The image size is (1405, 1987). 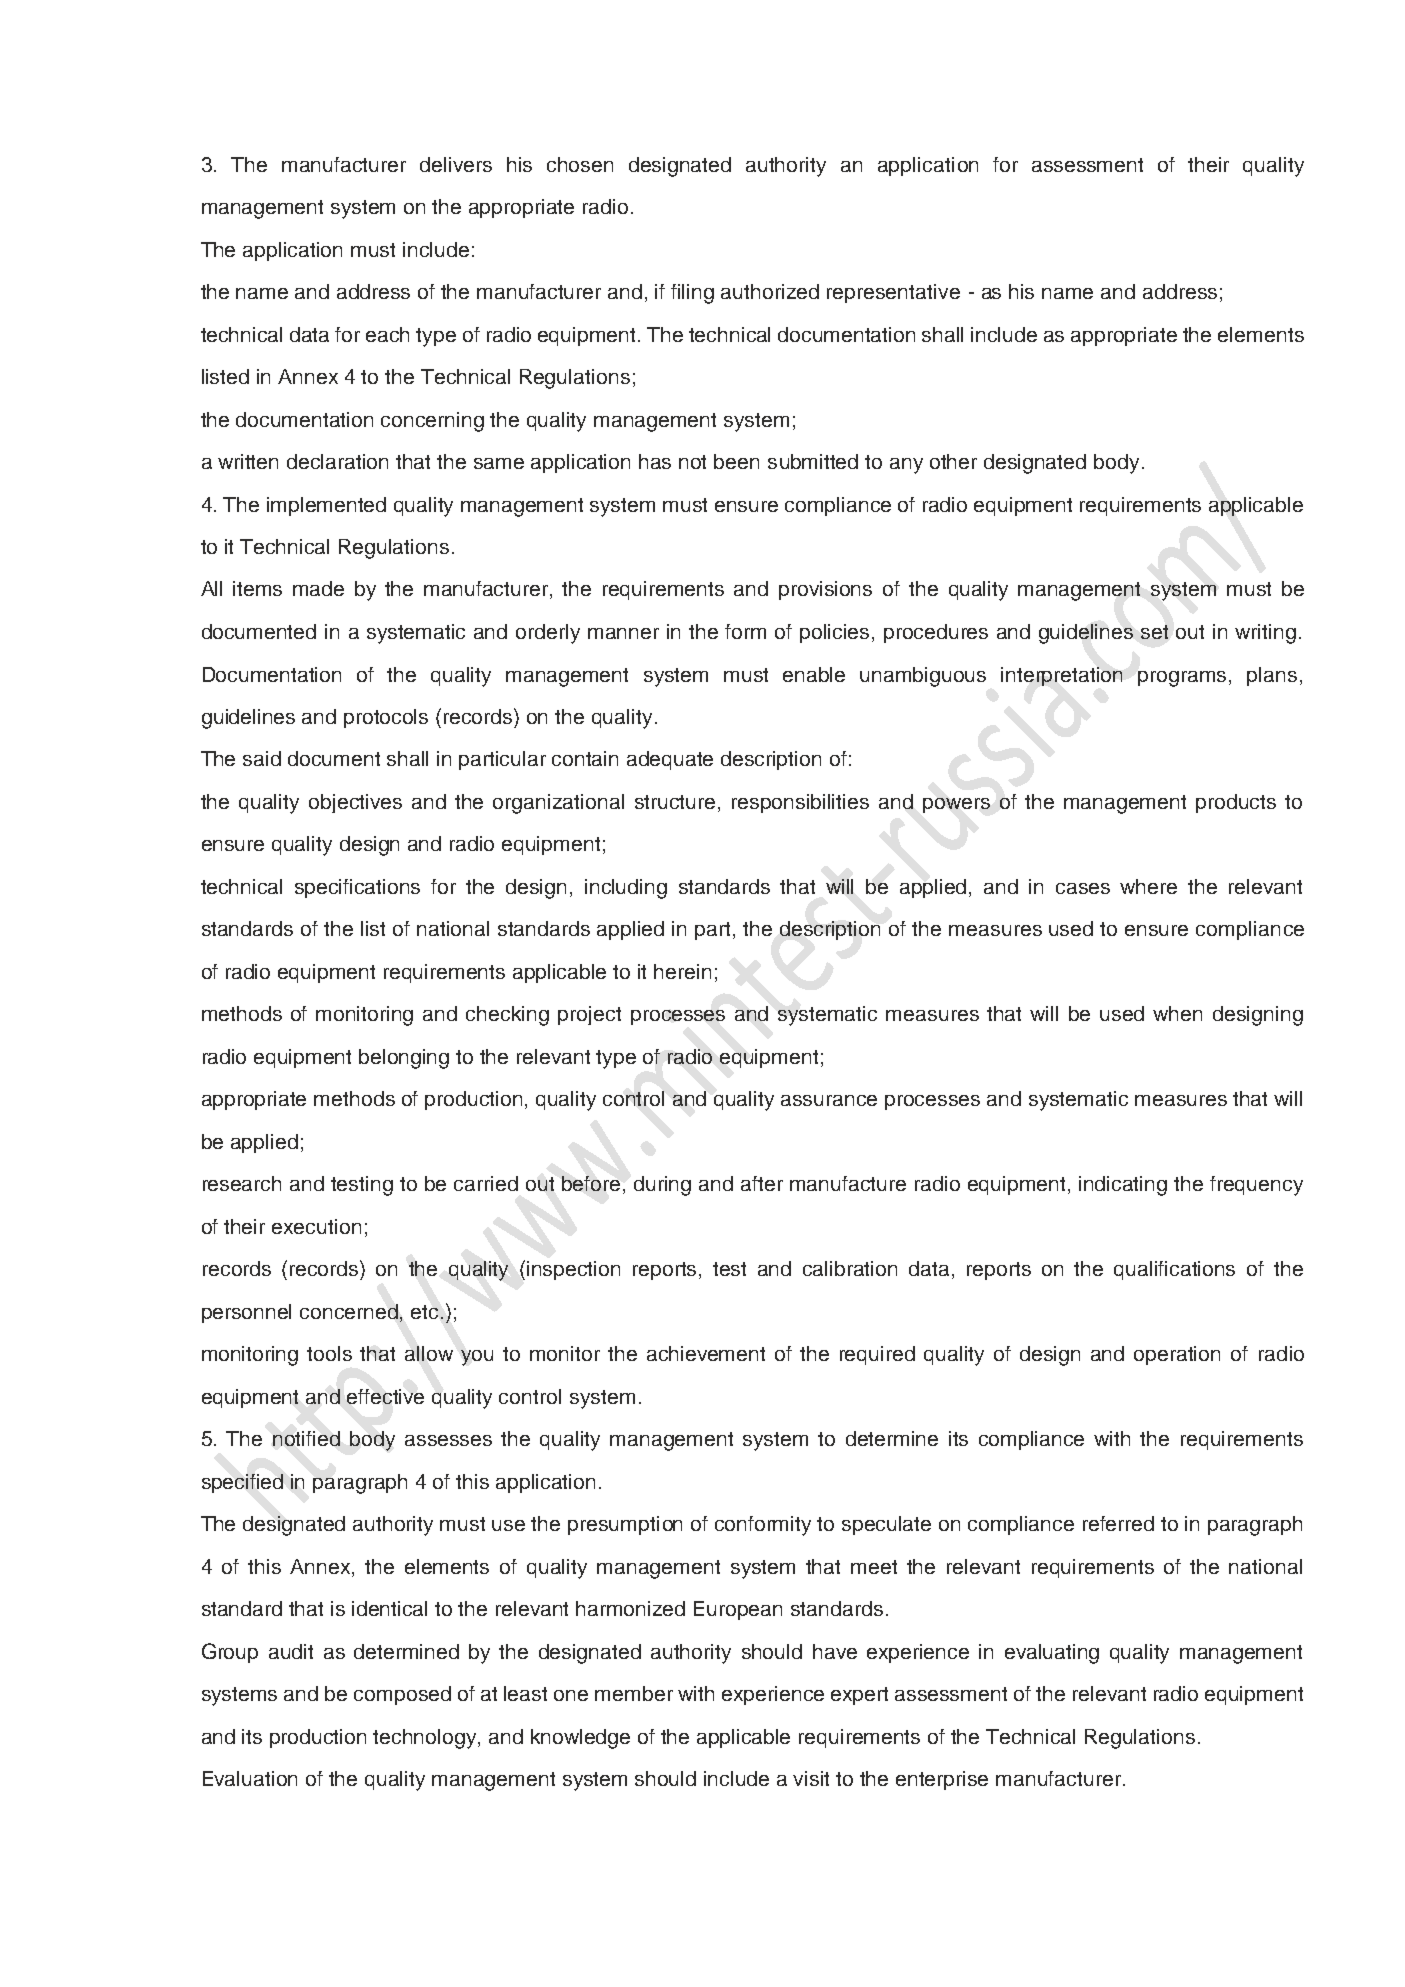 What do you see at coordinates (402, 1695) in the image?
I see `composed` at bounding box center [402, 1695].
